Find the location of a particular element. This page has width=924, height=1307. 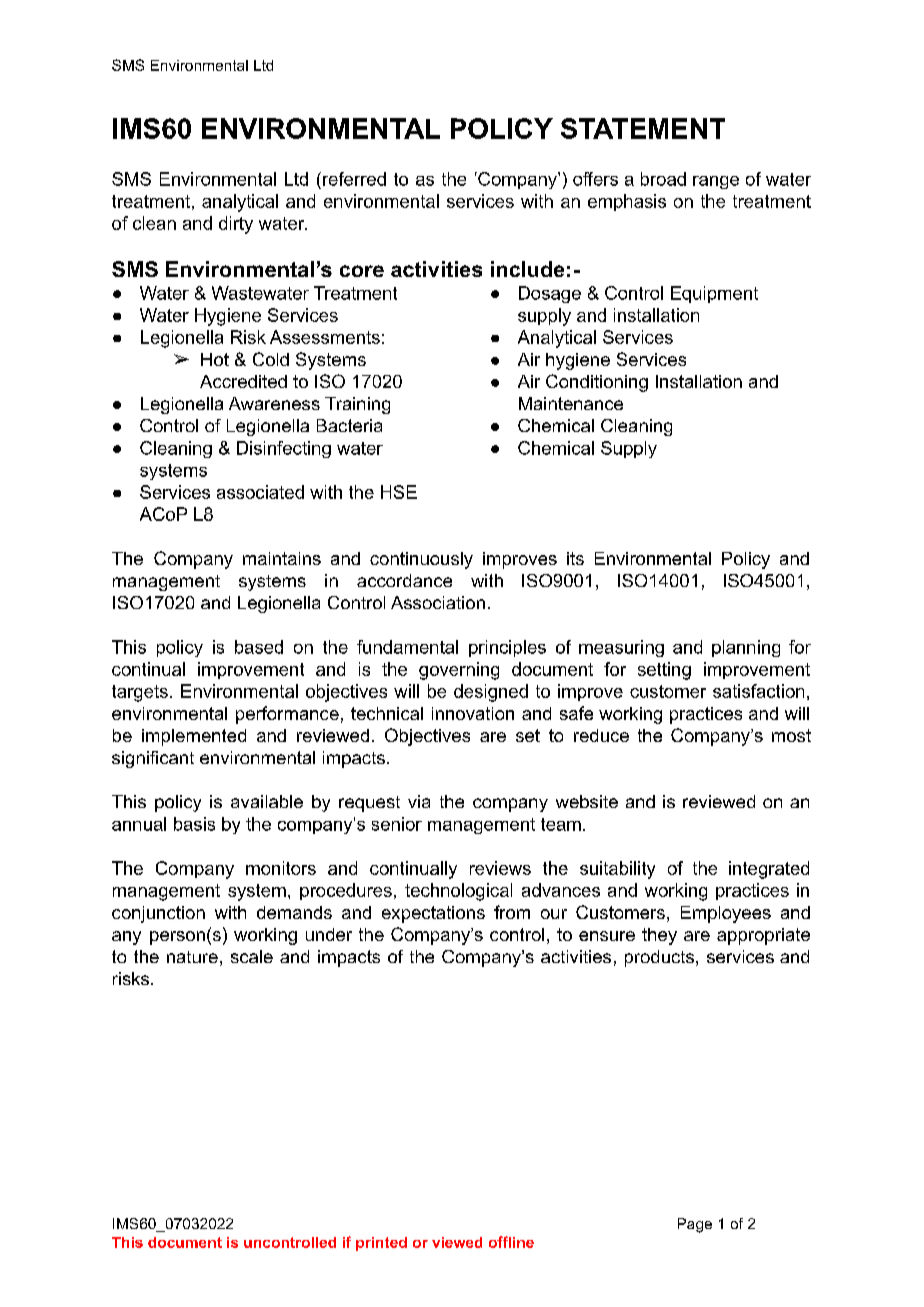

offline is located at coordinates (511, 1242).
